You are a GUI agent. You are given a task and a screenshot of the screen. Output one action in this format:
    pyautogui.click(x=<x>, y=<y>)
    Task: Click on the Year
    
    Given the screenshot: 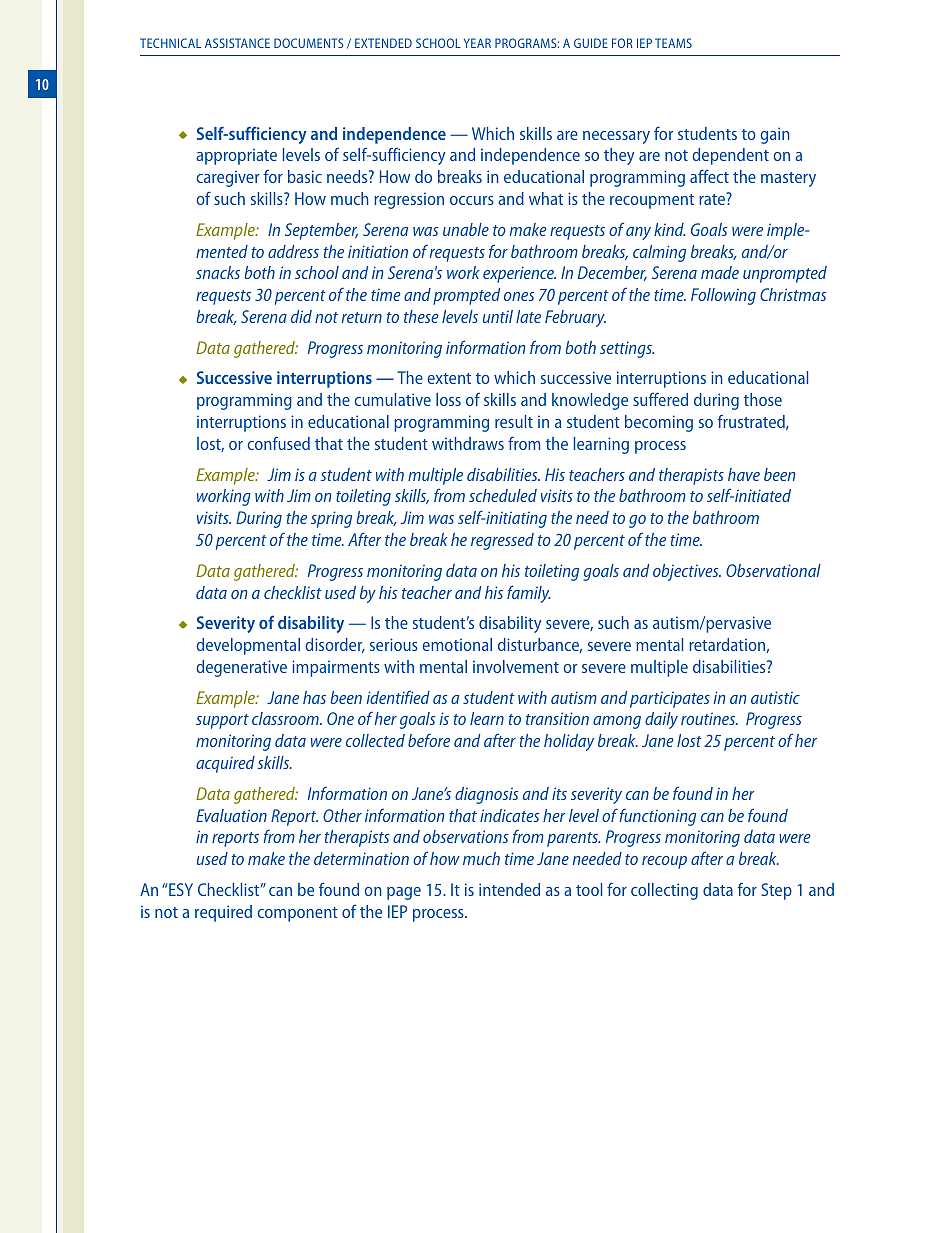 What is the action you would take?
    pyautogui.click(x=477, y=43)
